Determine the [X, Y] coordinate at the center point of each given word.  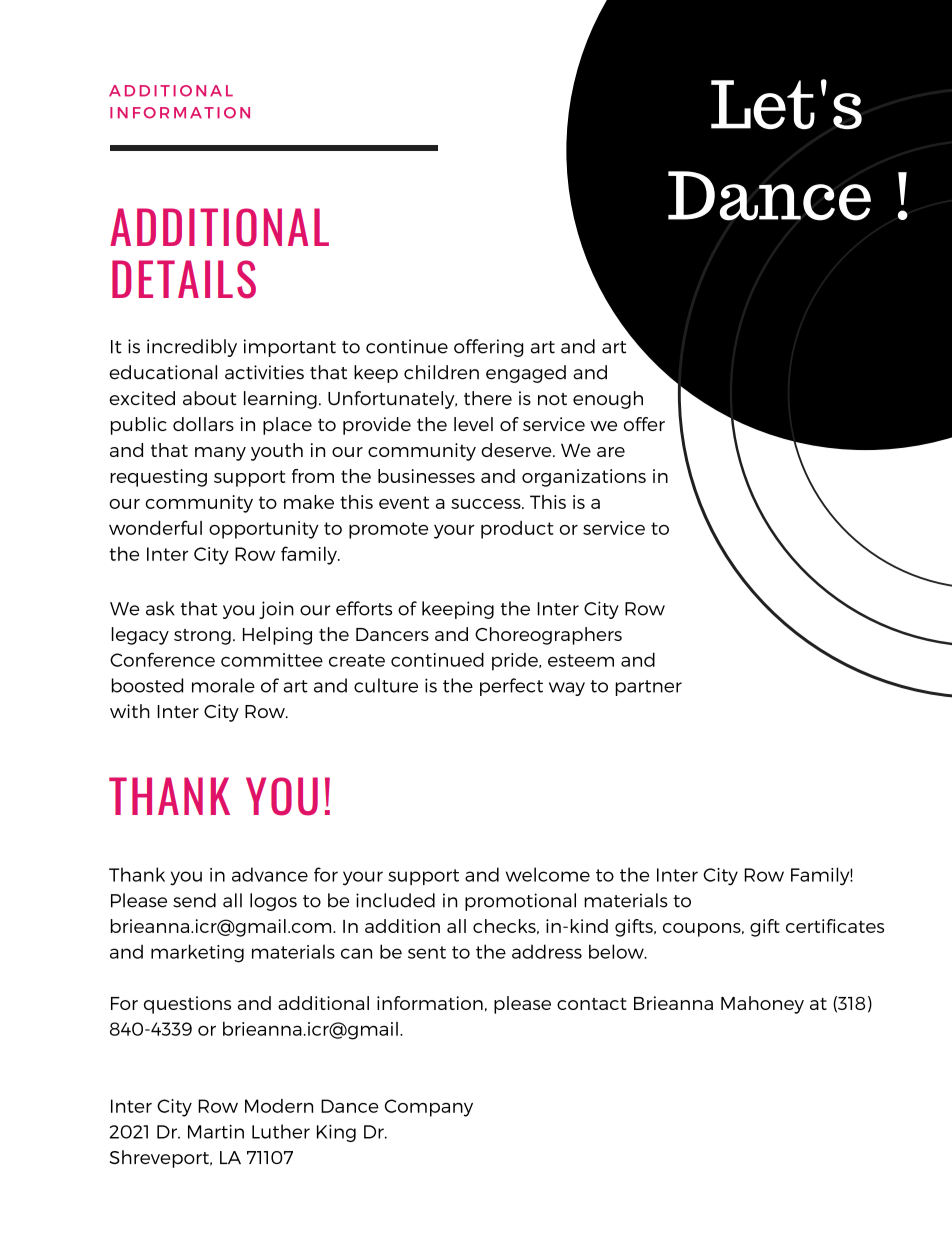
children [441, 372]
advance [270, 874]
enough [608, 400]
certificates [835, 926]
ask [160, 608]
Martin [216, 1132]
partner [648, 688]
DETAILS [184, 279]
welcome [548, 874]
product [517, 530]
